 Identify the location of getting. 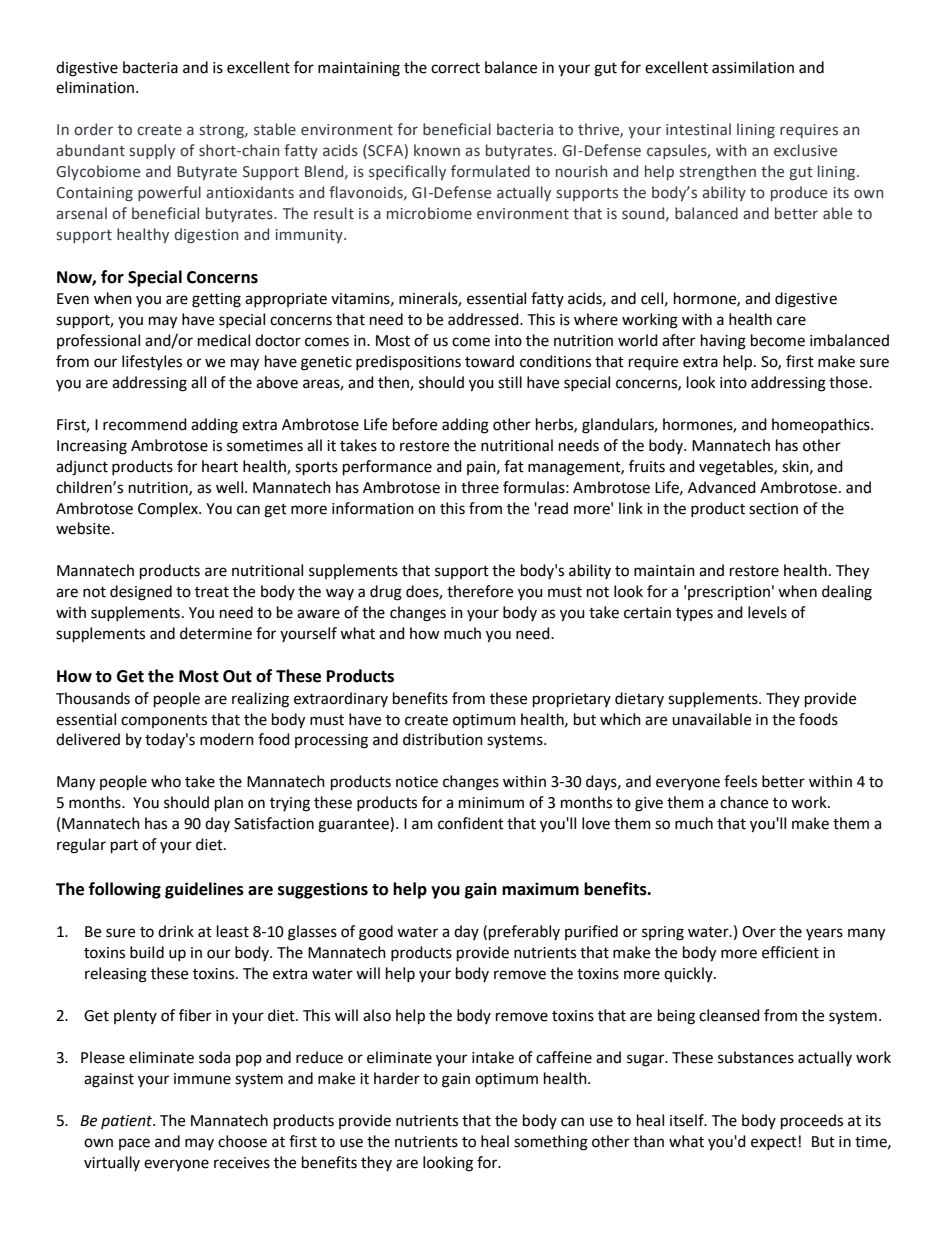
(216, 300).
